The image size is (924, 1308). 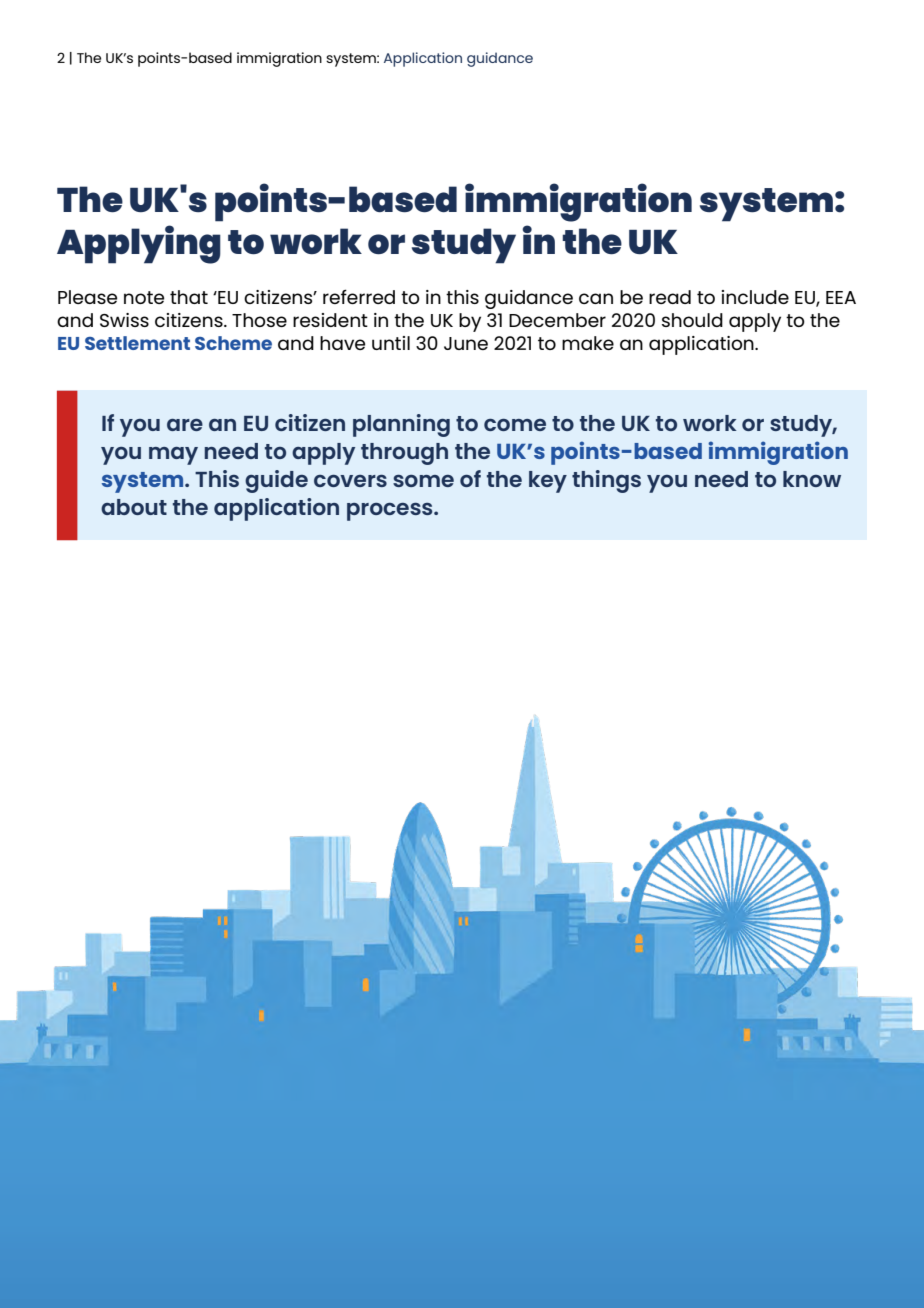 I want to click on include, so click(x=755, y=297).
